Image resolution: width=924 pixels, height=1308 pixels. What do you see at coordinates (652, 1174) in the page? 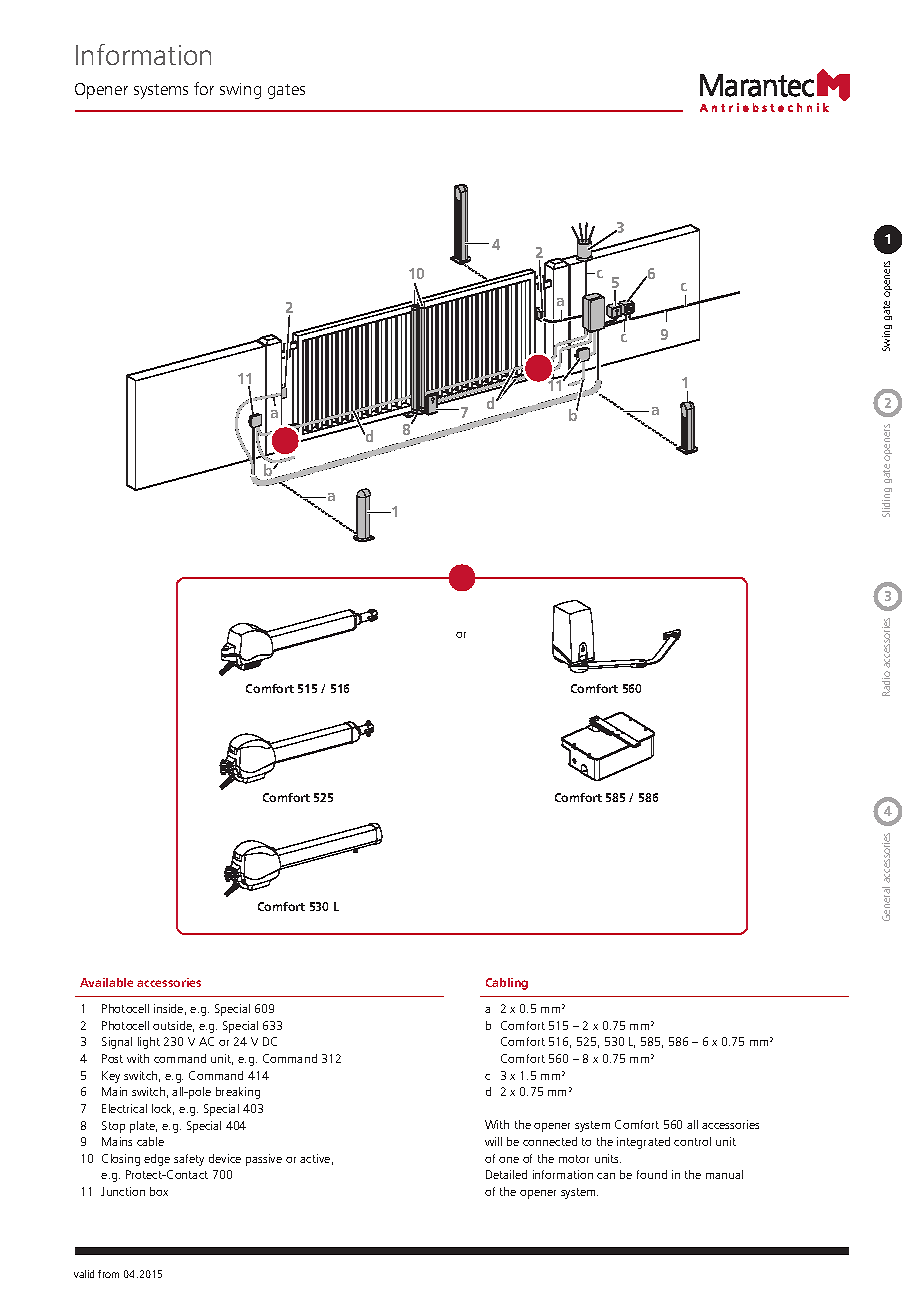
I see `found` at bounding box center [652, 1174].
